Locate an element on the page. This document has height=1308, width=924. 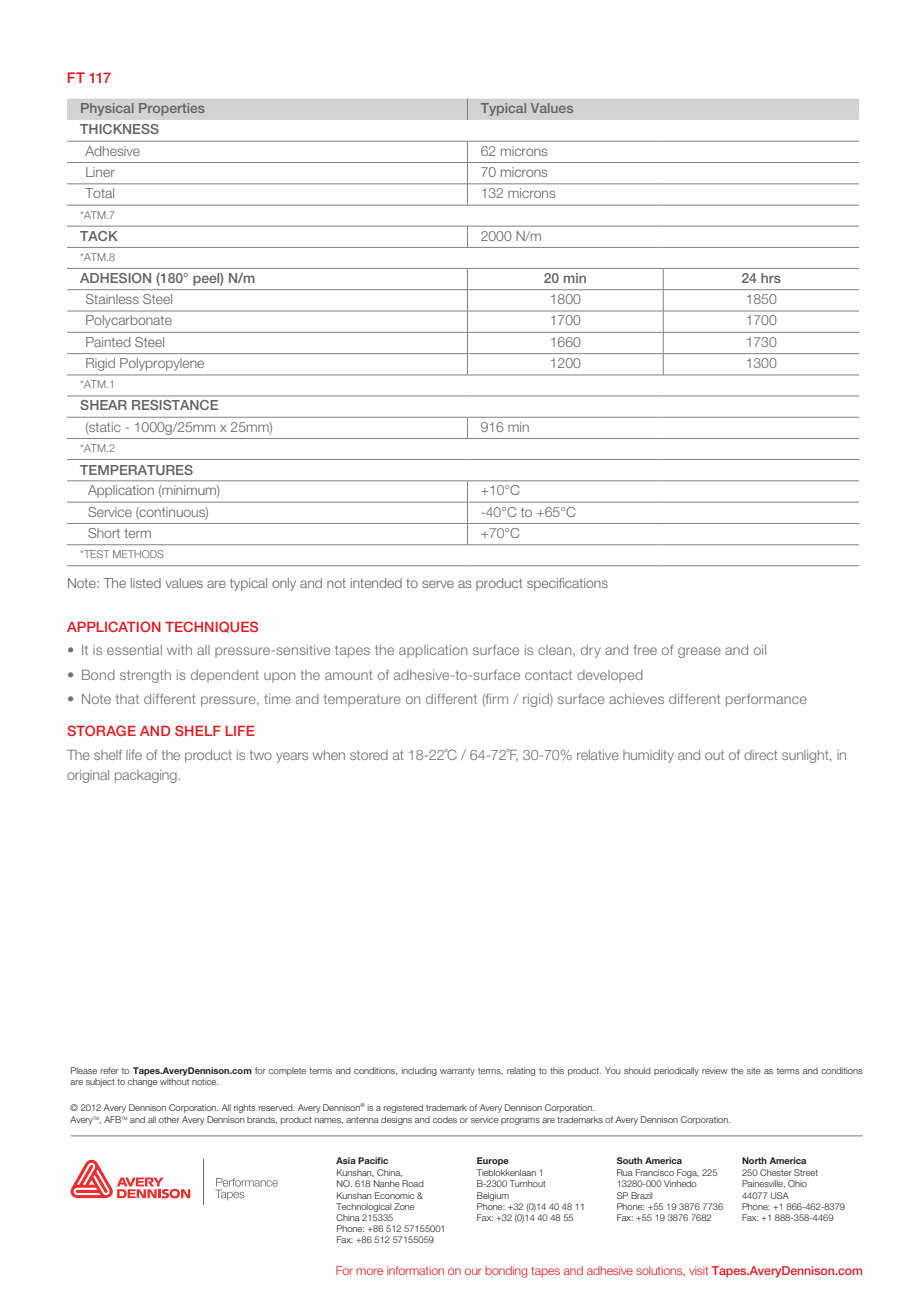
RESISTANCE is located at coordinates (175, 405).
